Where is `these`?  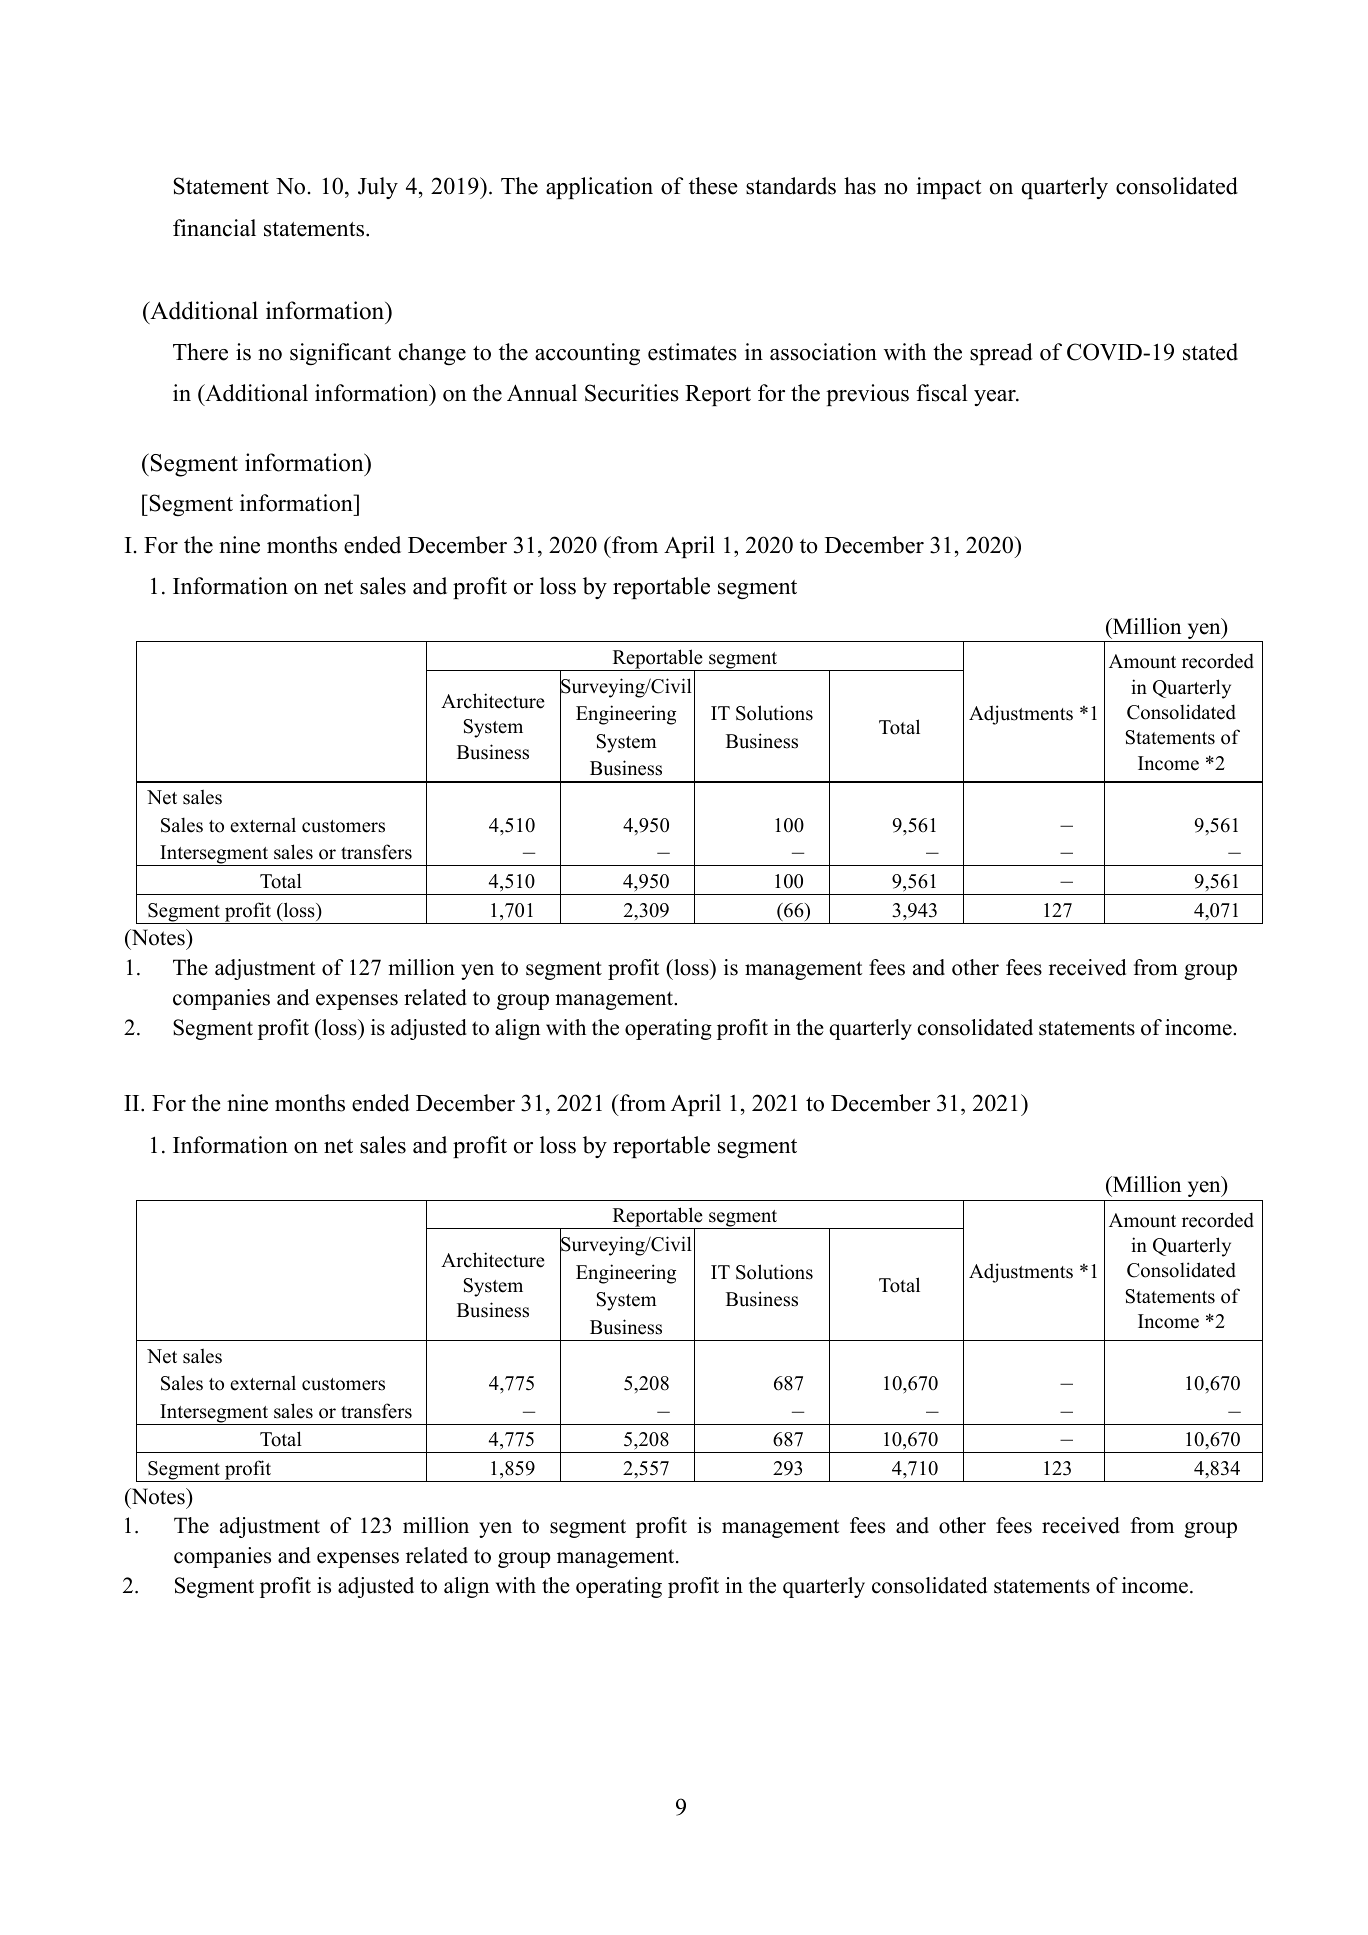 these is located at coordinates (713, 186).
